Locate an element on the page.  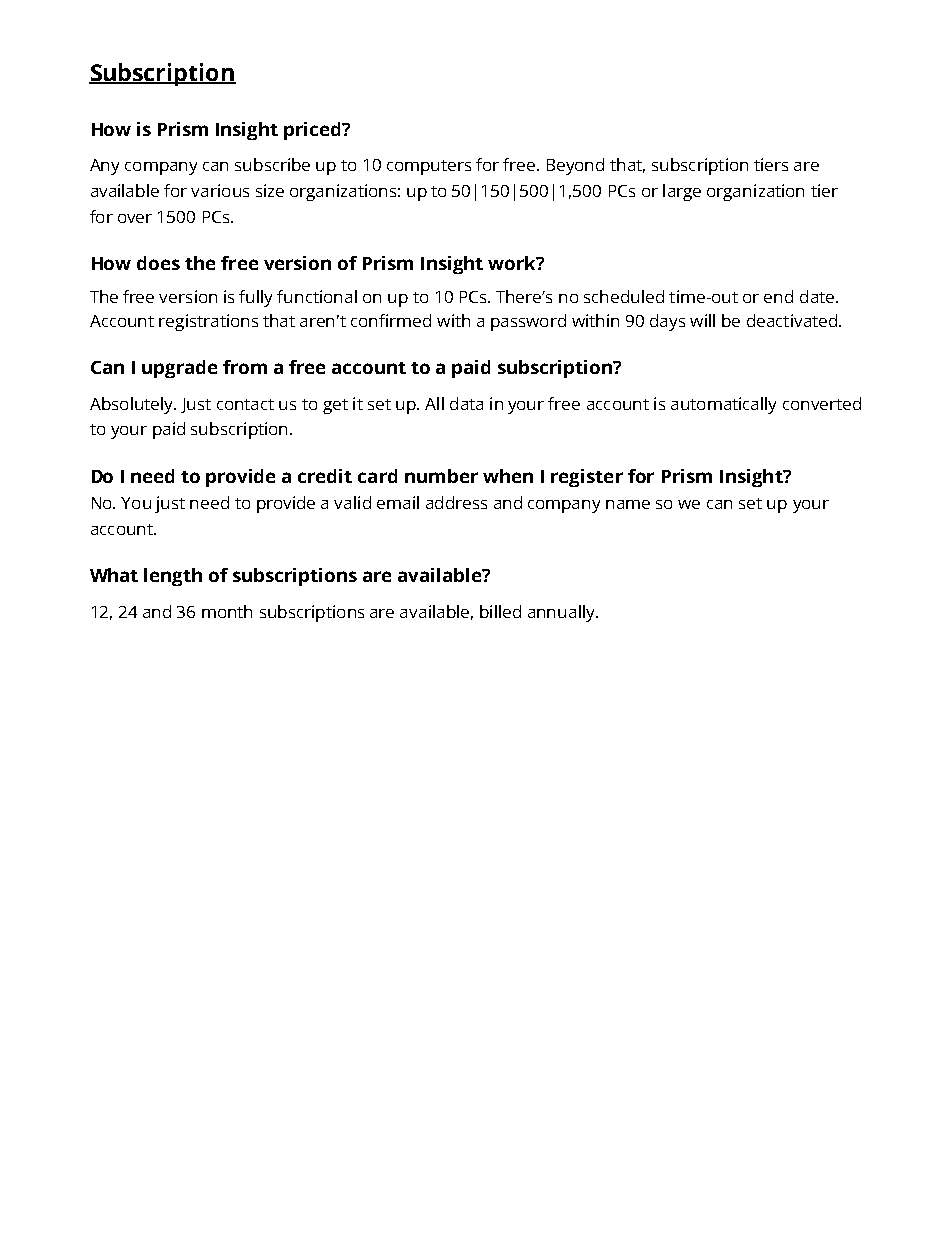
will is located at coordinates (702, 320).
